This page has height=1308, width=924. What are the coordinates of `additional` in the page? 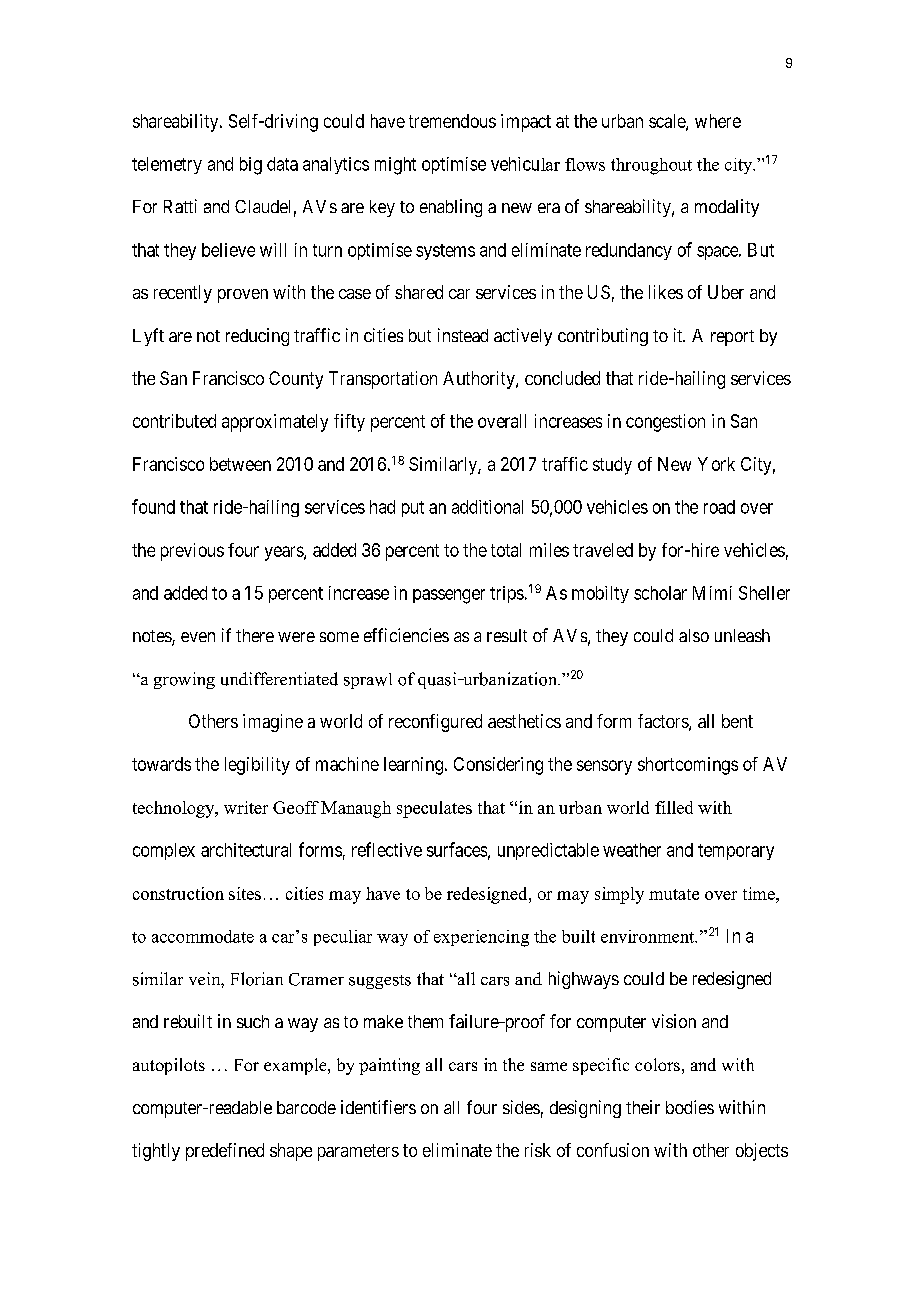 It's located at (487, 507).
